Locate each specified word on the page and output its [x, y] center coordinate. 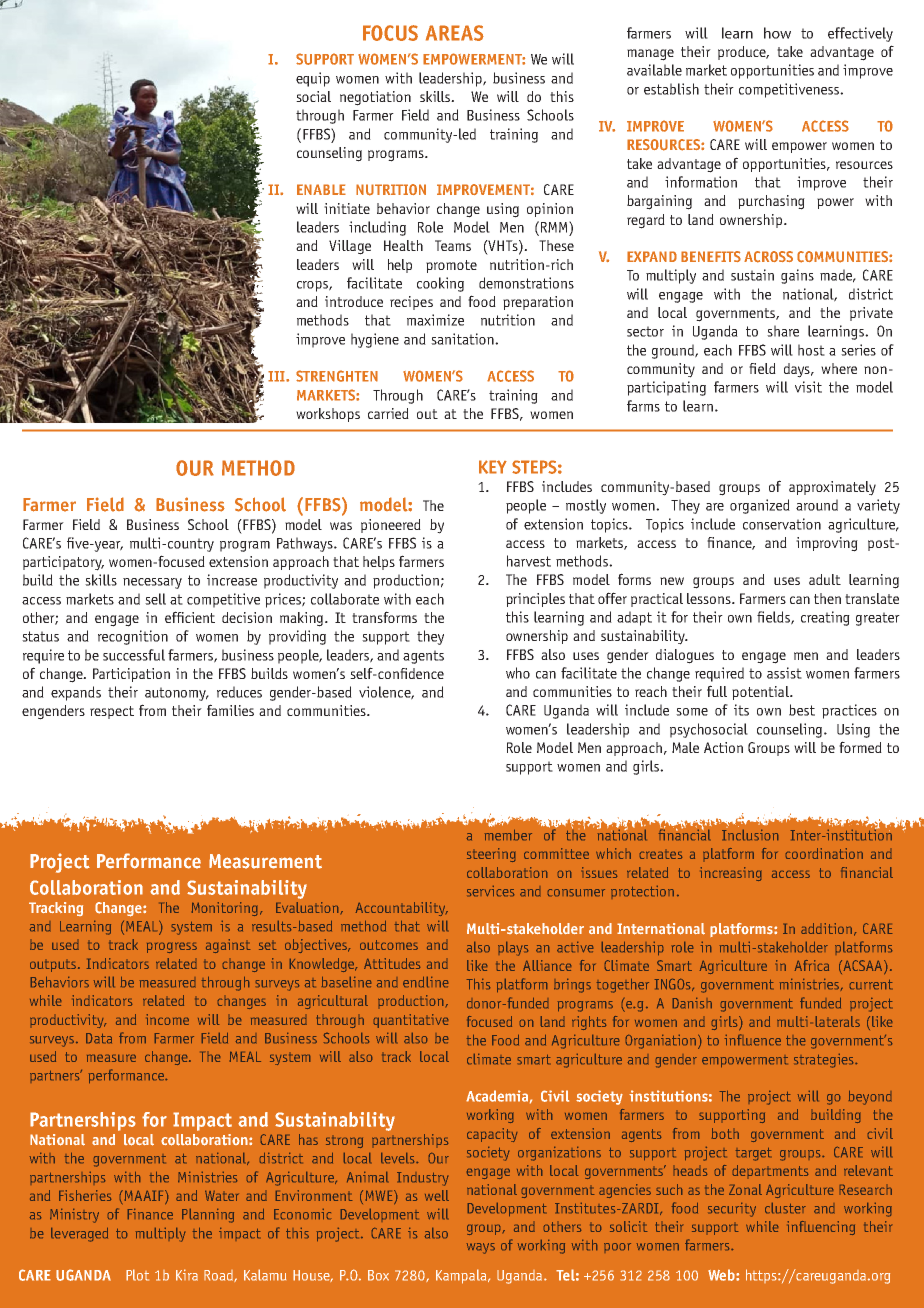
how [777, 33]
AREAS [455, 33]
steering [491, 855]
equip [313, 79]
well [437, 1195]
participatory [63, 563]
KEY [493, 467]
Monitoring [226, 909]
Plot [137, 1275]
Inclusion [750, 833]
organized [760, 506]
